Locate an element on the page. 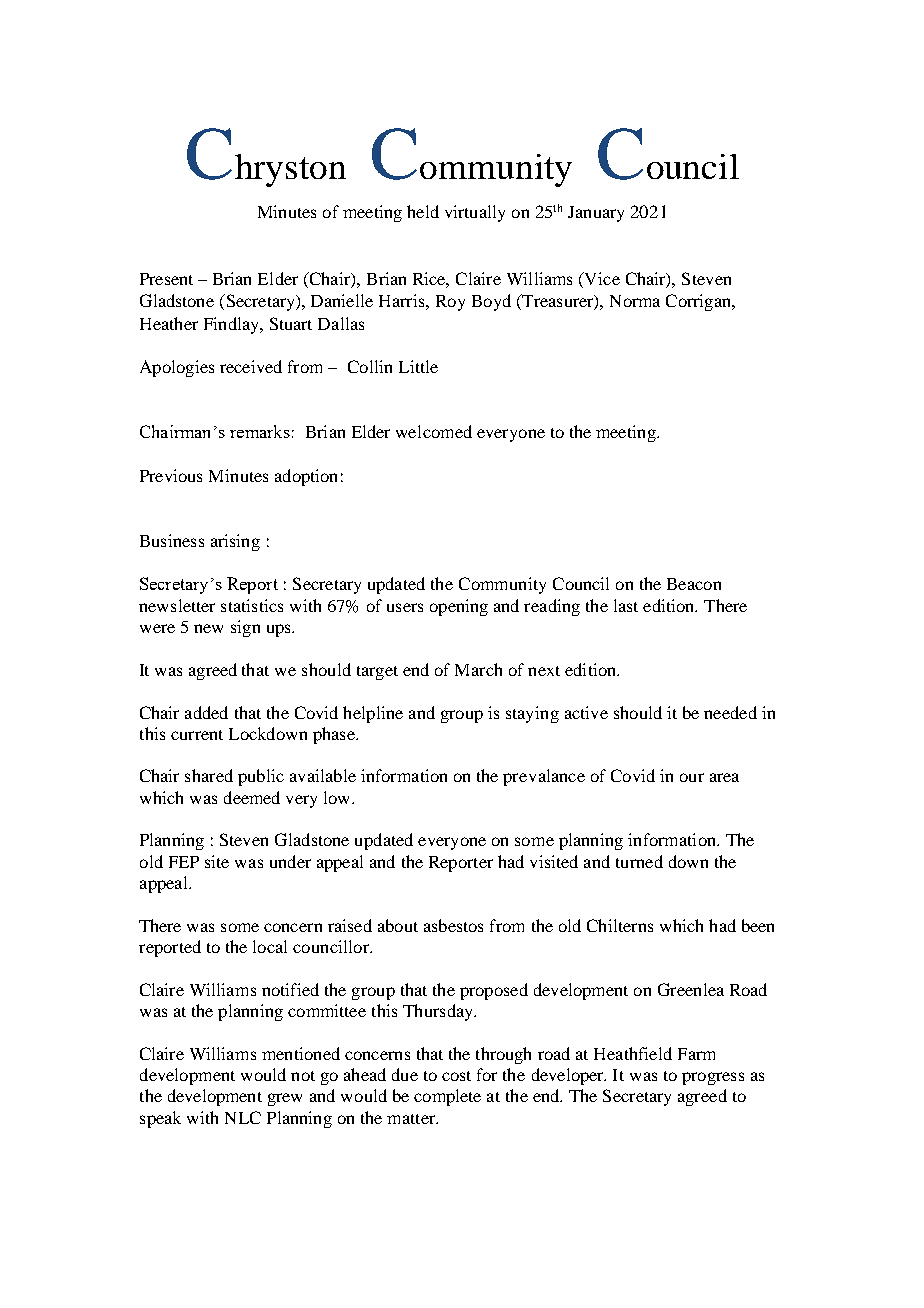 This page has height=1308, width=924. turned is located at coordinates (639, 861).
